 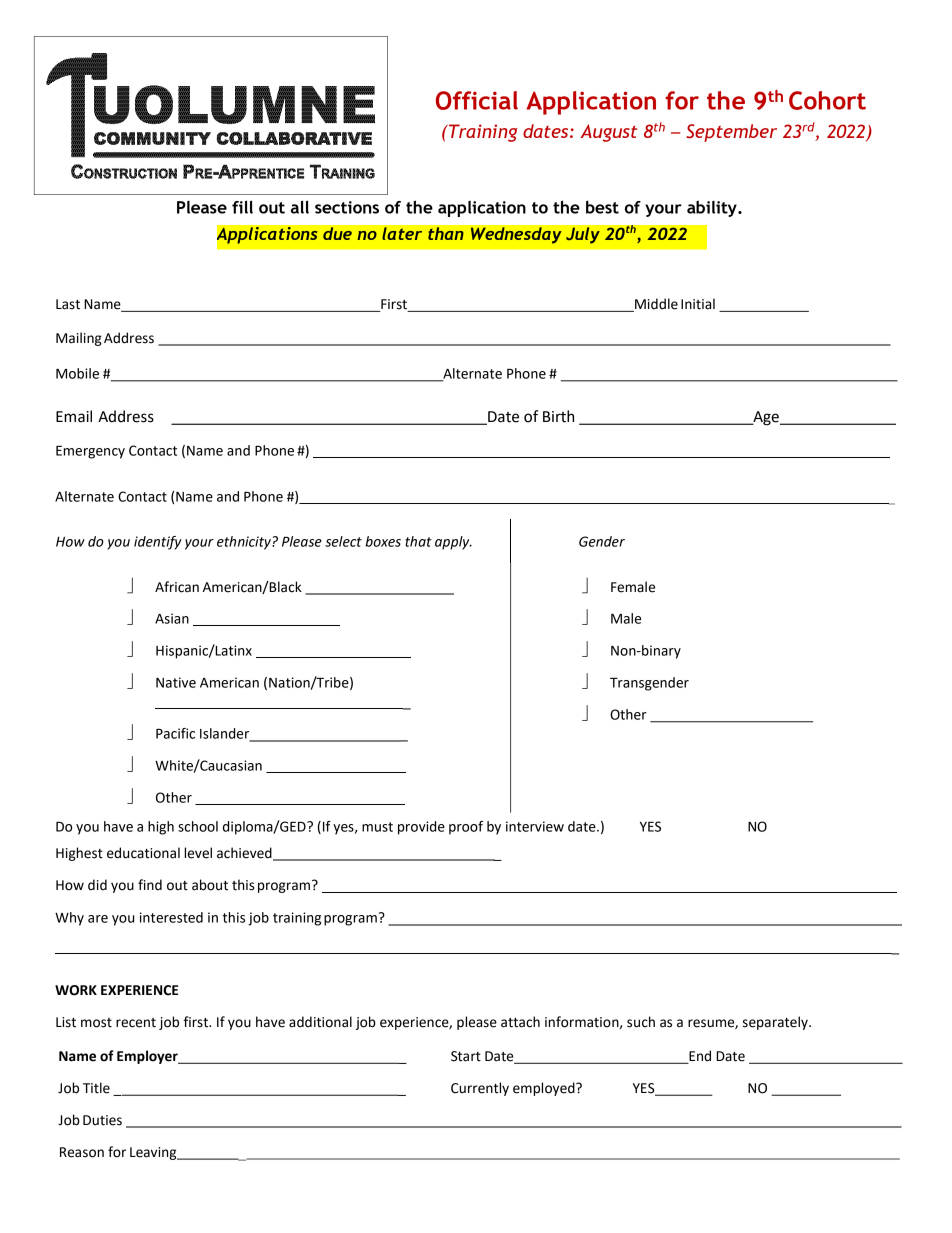 What do you see at coordinates (535, 826) in the screenshot?
I see `interview` at bounding box center [535, 826].
